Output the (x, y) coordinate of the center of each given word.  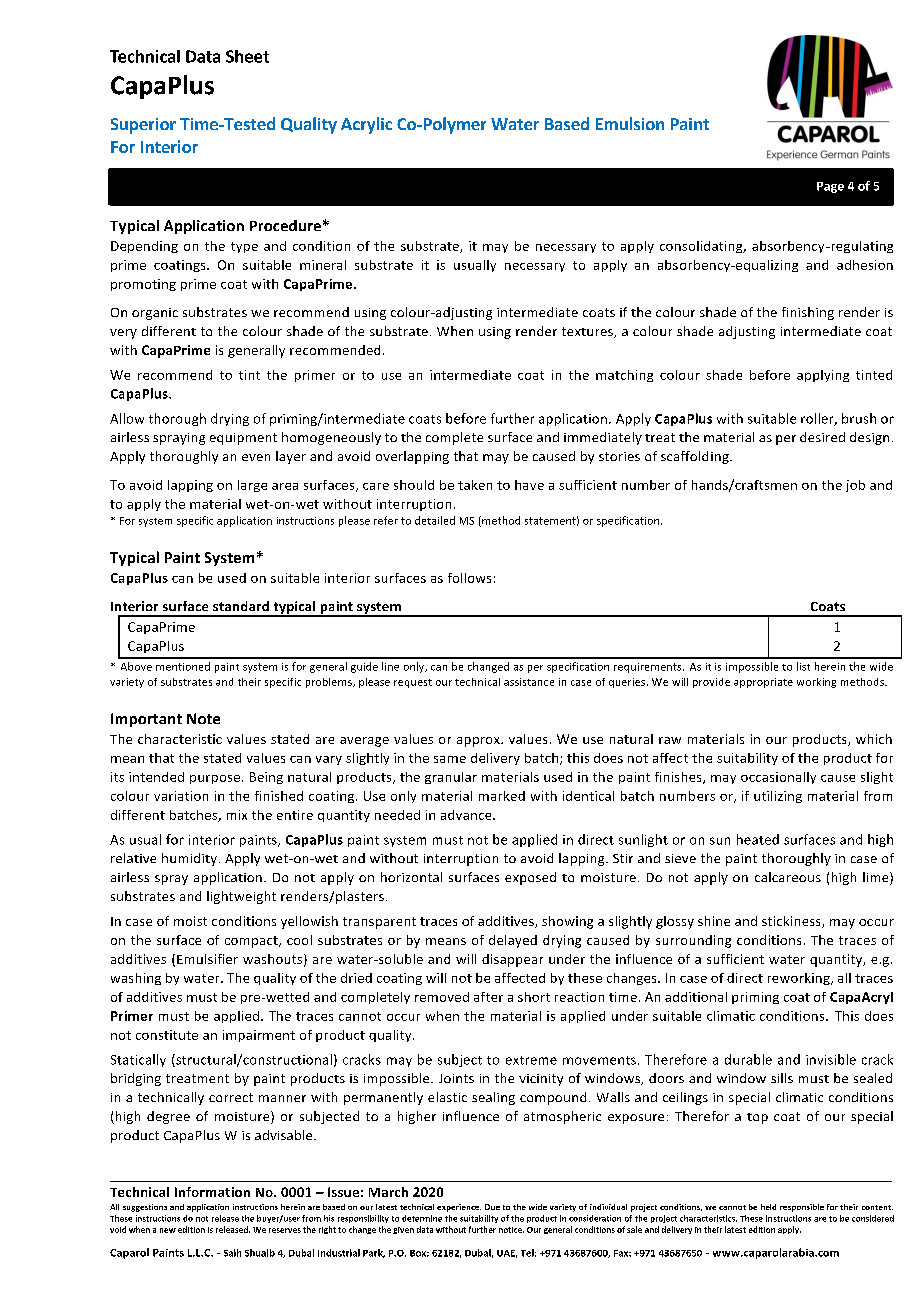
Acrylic (366, 125)
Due (492, 1207)
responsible (802, 1208)
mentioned (183, 666)
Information (212, 1192)
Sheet (247, 56)
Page (830, 187)
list (803, 666)
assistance (529, 682)
